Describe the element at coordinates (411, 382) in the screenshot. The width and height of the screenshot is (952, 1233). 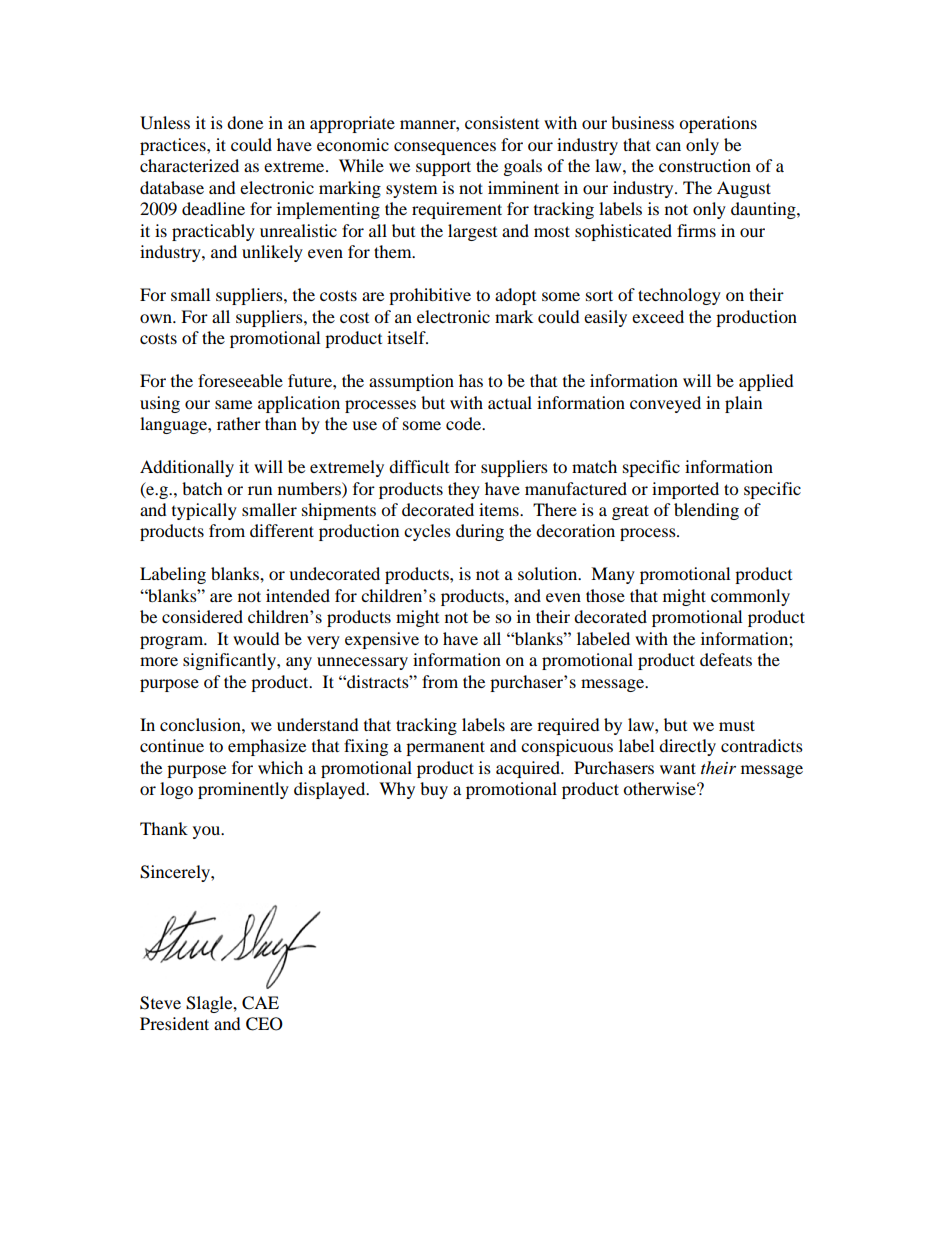
I see `assumption` at that location.
